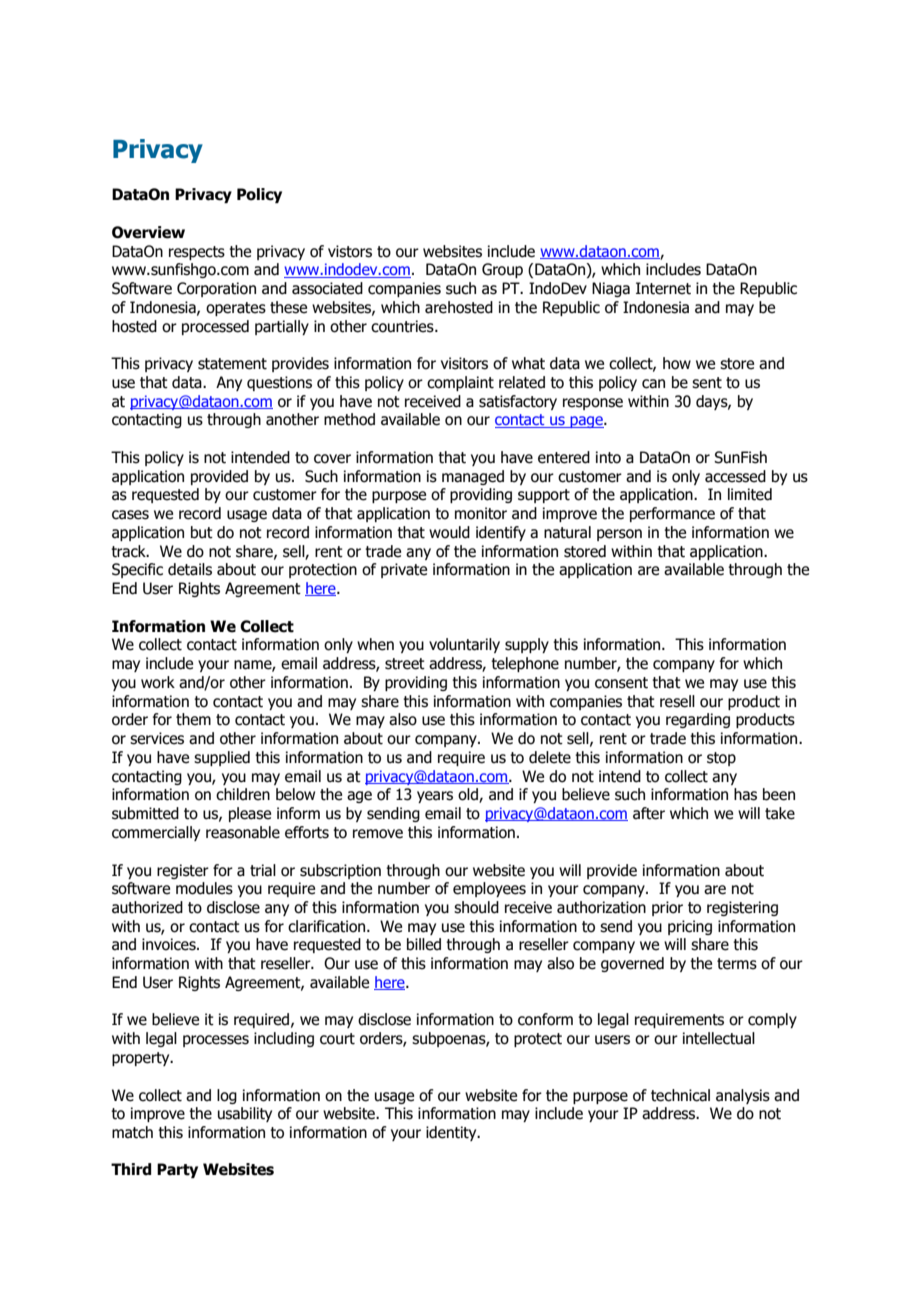 The height and width of the screenshot is (1308, 924). Describe the element at coordinates (405, 664) in the screenshot. I see `street` at that location.
